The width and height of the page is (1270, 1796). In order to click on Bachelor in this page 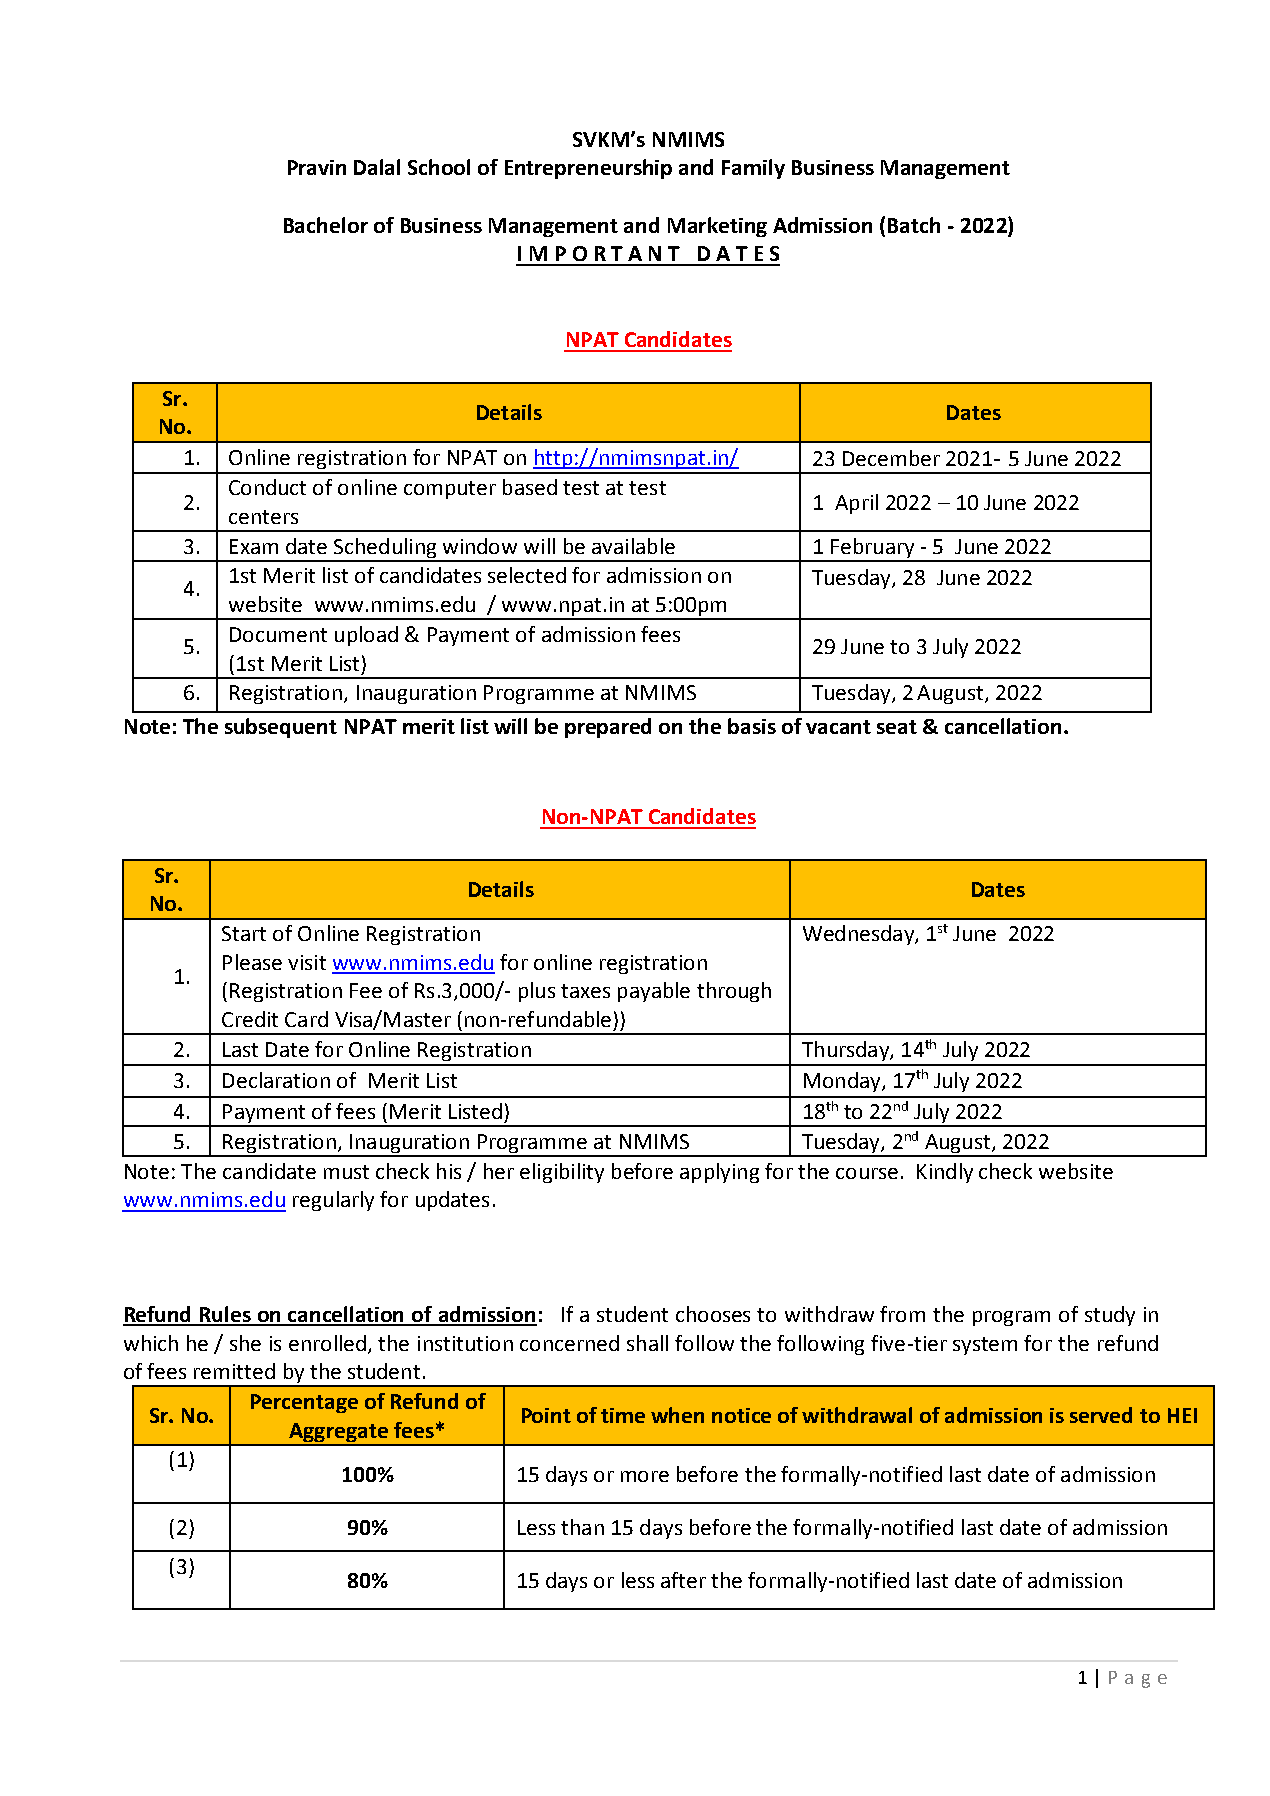, I will do `click(326, 225)`.
